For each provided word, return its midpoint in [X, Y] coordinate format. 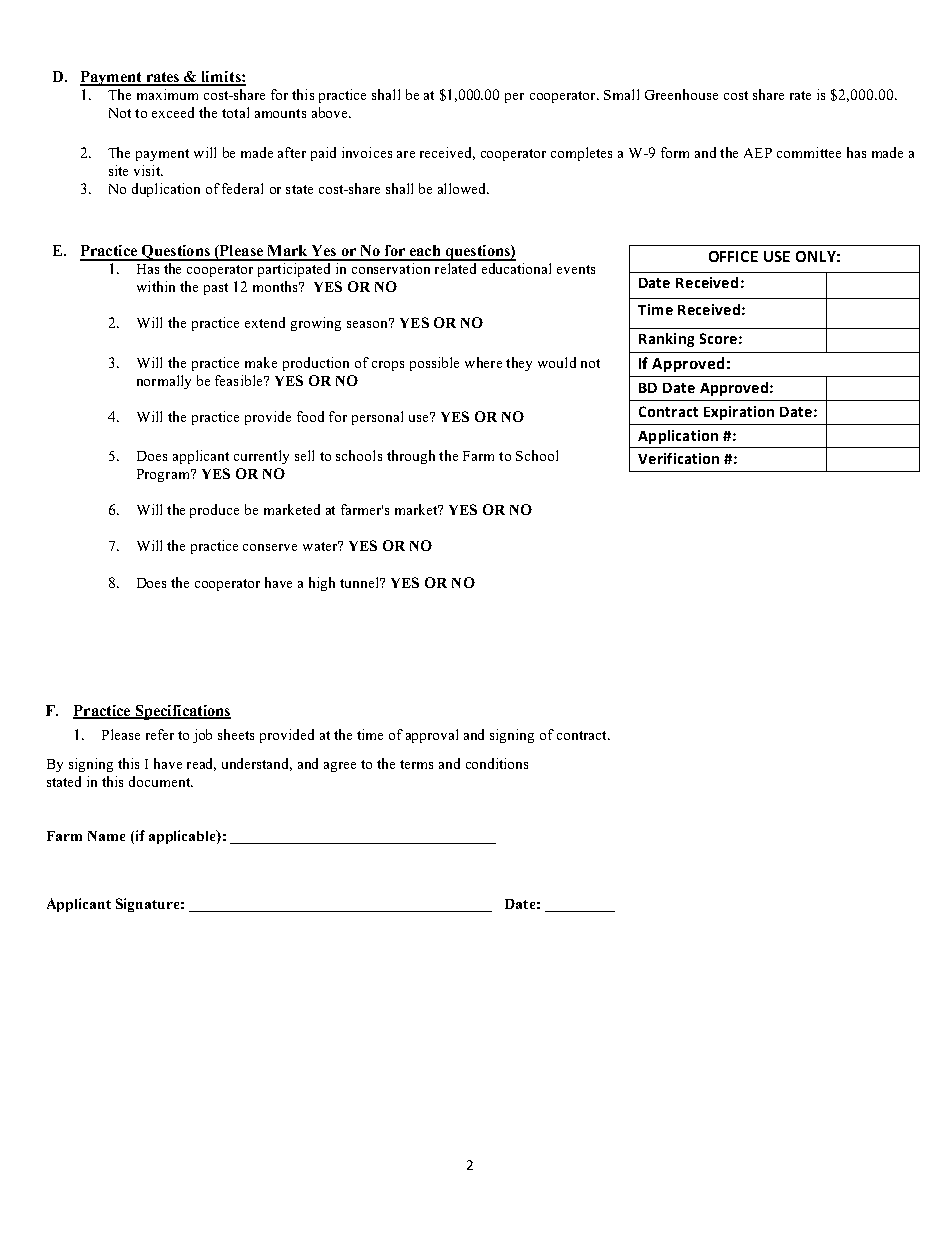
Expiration [739, 413]
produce [214, 511]
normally [164, 382]
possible [434, 364]
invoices [367, 152]
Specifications [182, 712]
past [216, 289]
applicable [183, 837]
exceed [173, 112]
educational [516, 268]
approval [432, 736]
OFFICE [733, 256]
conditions [497, 763]
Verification [678, 458]
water [321, 546]
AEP [758, 153]
